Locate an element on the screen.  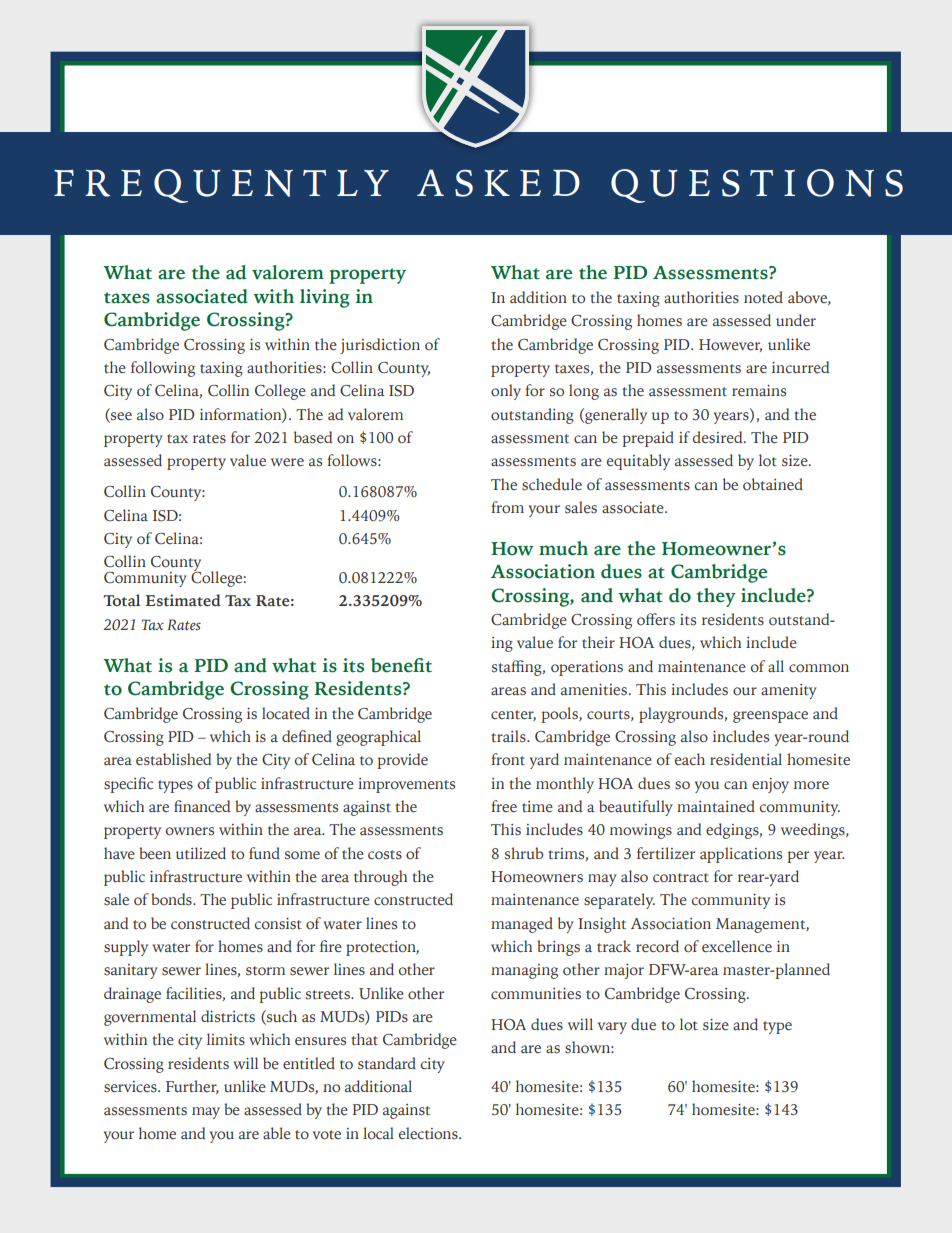
following is located at coordinates (163, 369).
